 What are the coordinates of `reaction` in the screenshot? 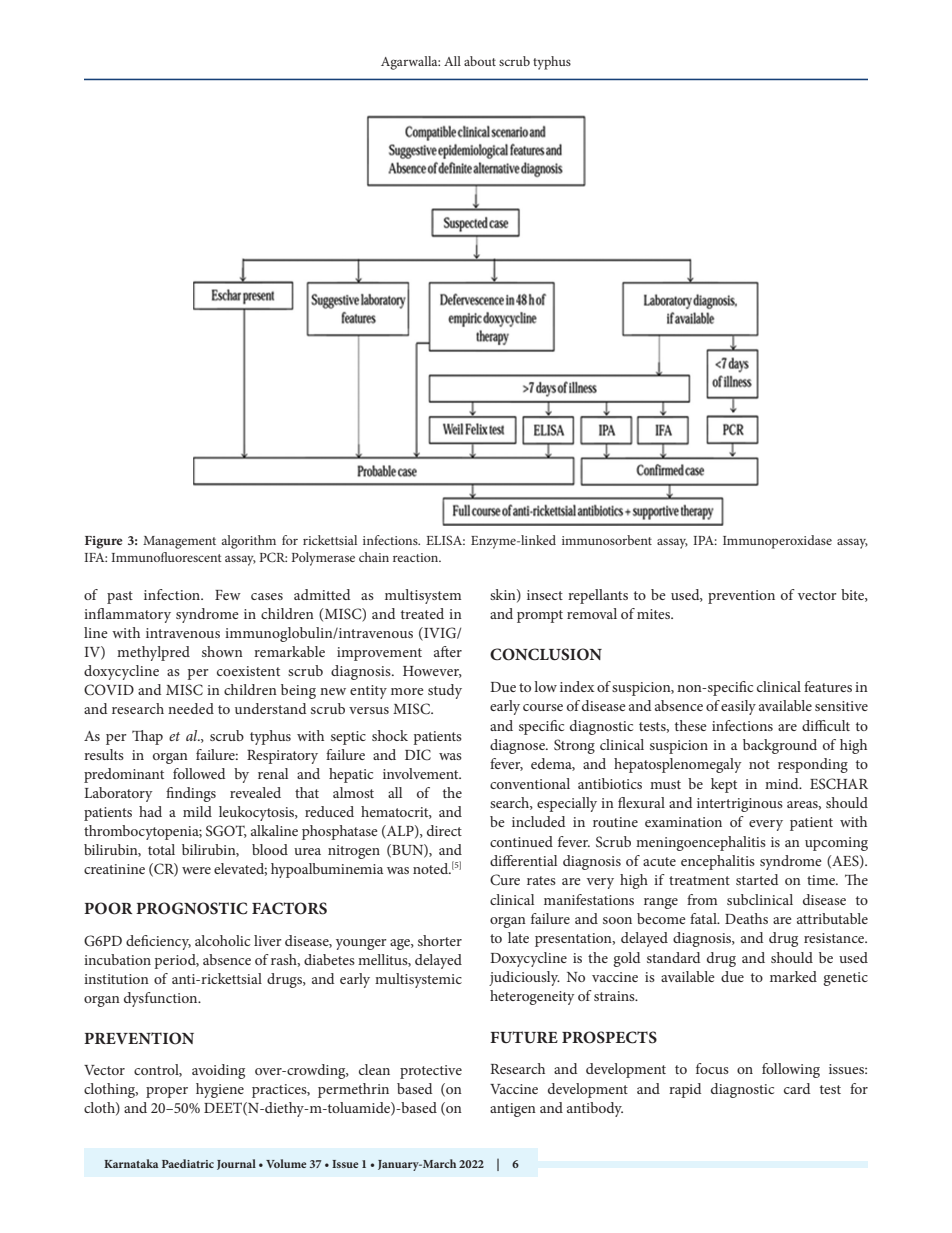 It's located at (417, 557).
